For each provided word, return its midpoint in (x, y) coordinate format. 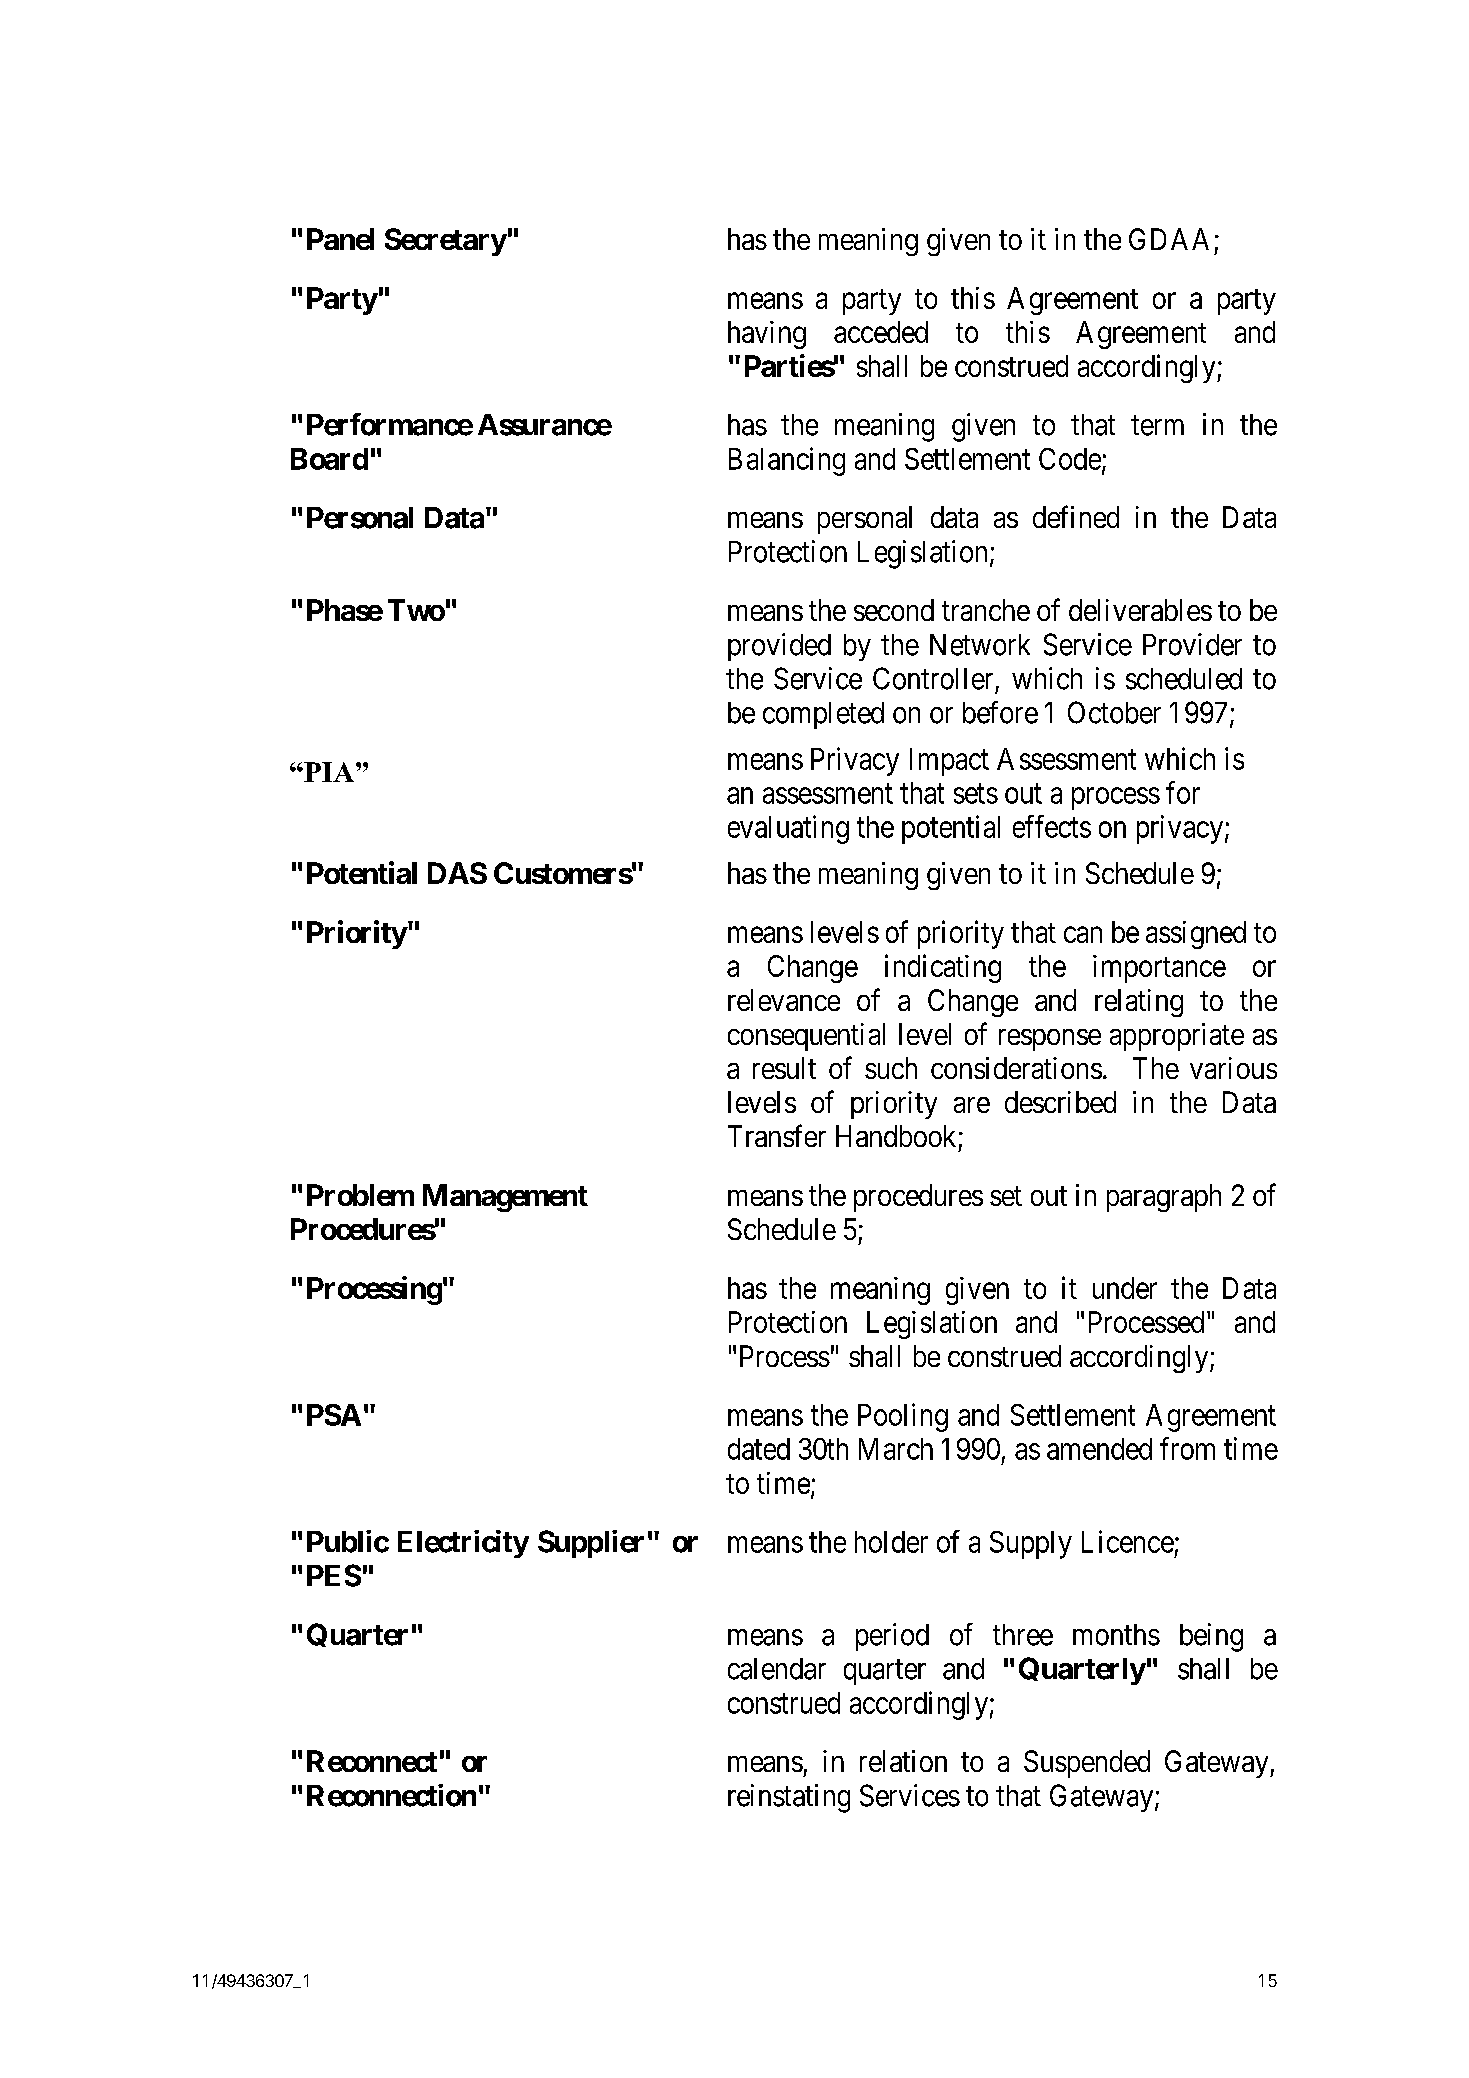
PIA (329, 772)
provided (779, 647)
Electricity (463, 1544)
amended (1099, 1449)
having (767, 335)
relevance (784, 1000)
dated (759, 1449)
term (1157, 426)
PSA (334, 1415)
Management (505, 1198)
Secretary (446, 242)
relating (1139, 1003)
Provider (1192, 644)
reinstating (789, 1798)
